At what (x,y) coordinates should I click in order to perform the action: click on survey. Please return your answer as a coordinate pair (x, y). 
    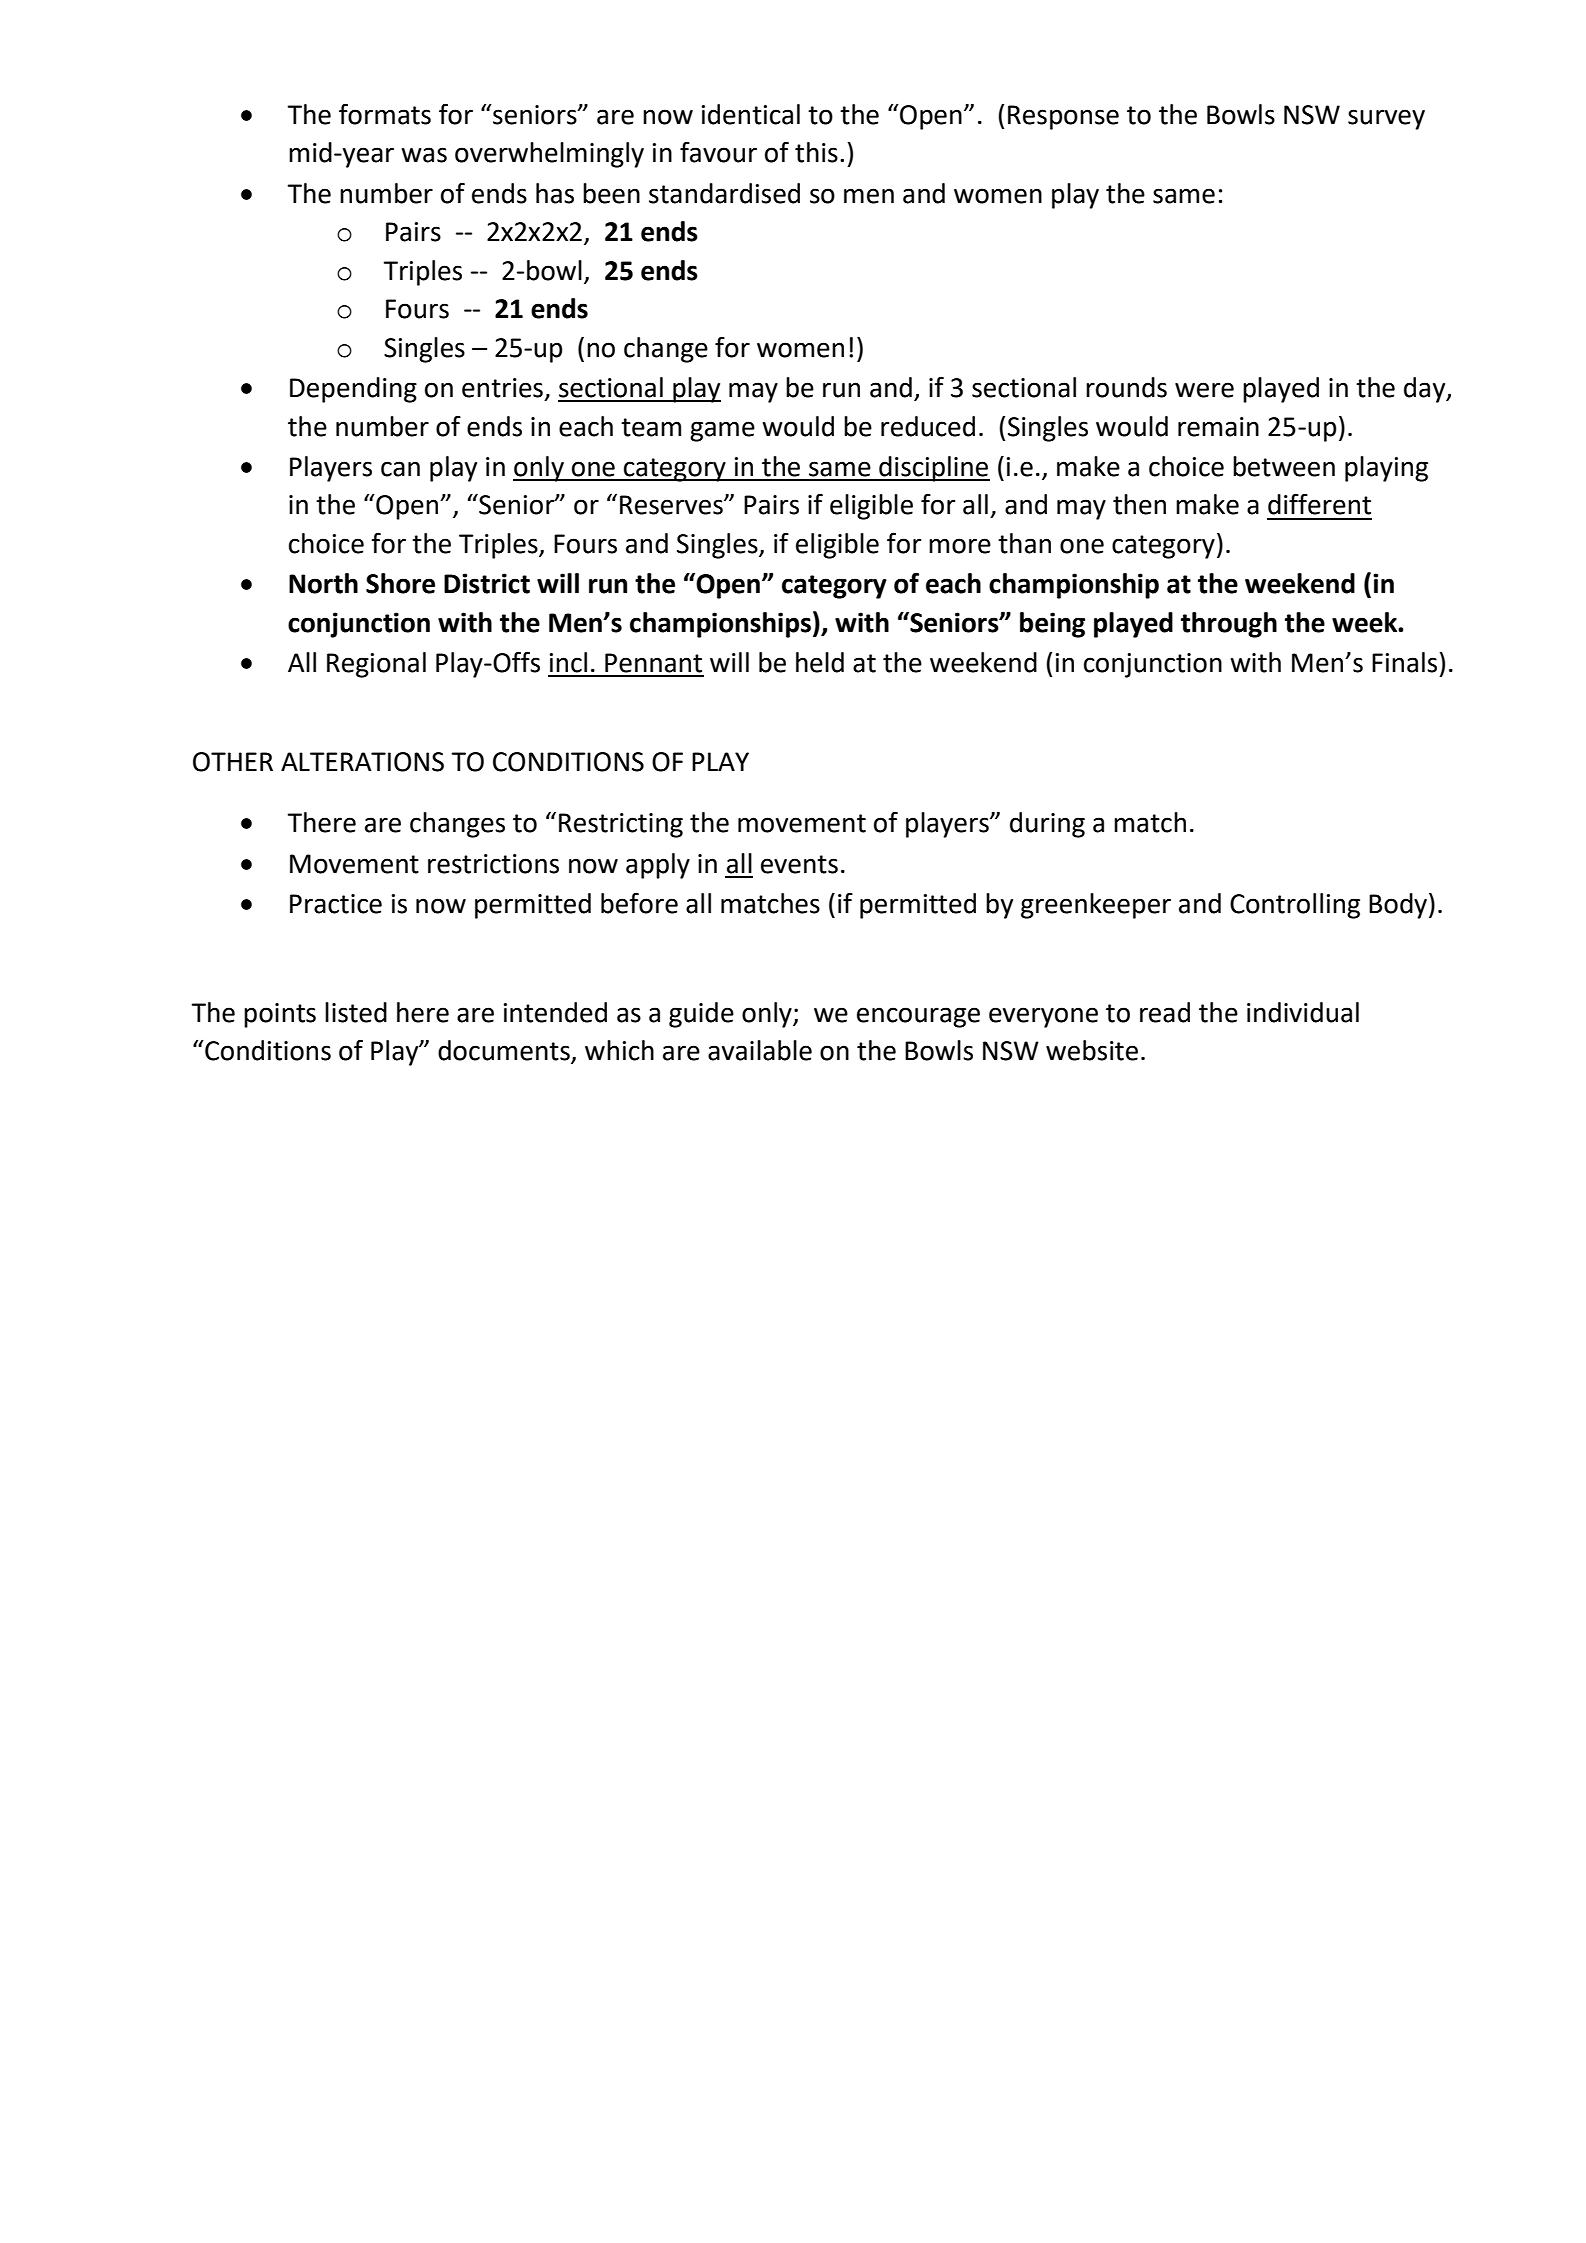
    Looking at the image, I should click on (1386, 119).
